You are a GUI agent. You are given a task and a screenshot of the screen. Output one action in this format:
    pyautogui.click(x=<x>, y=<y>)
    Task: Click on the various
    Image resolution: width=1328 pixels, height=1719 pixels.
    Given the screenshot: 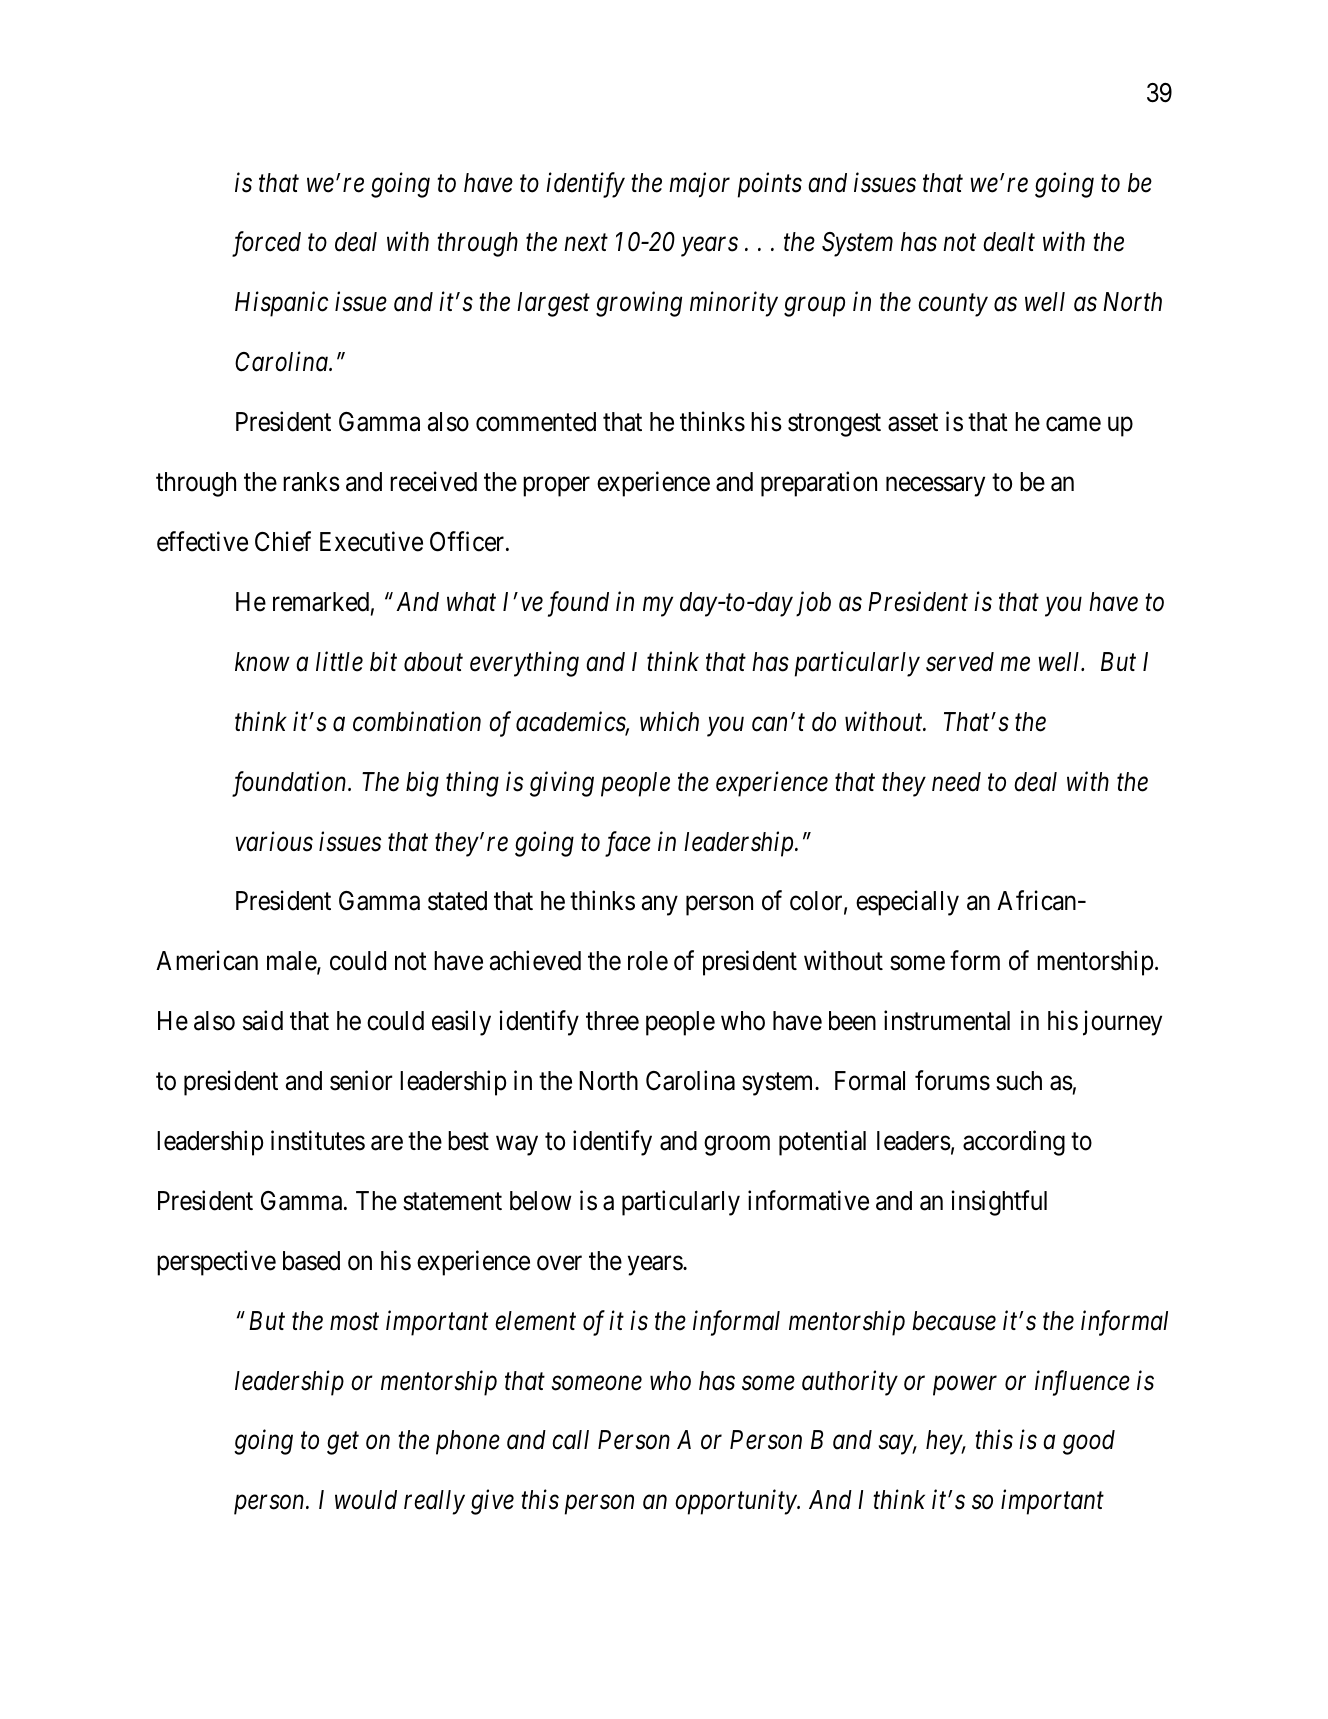 What is the action you would take?
    pyautogui.click(x=274, y=842)
